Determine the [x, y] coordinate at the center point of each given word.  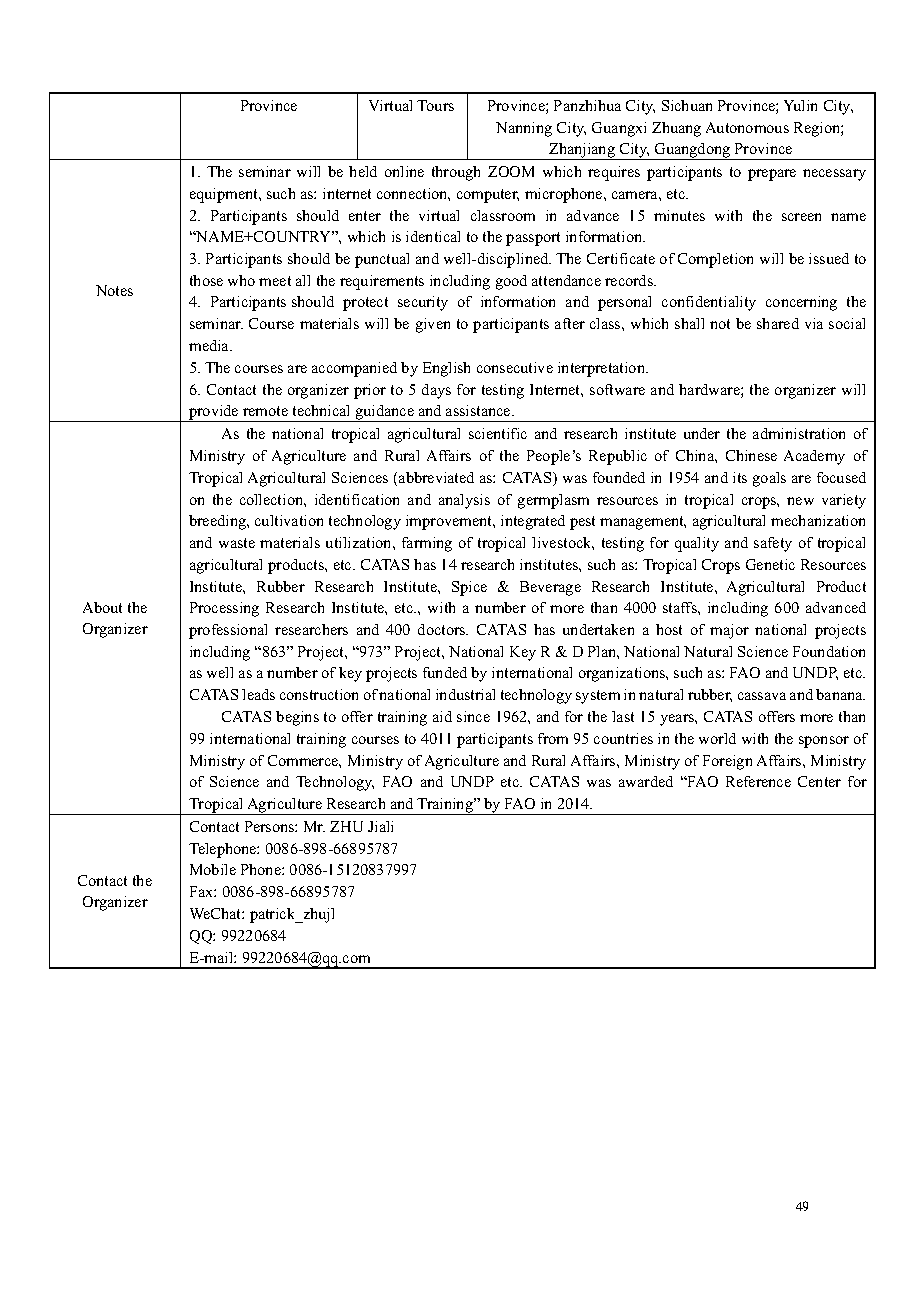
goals [769, 479]
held [363, 171]
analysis [464, 501]
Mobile [213, 869]
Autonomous [747, 127]
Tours [435, 105]
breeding [219, 522]
